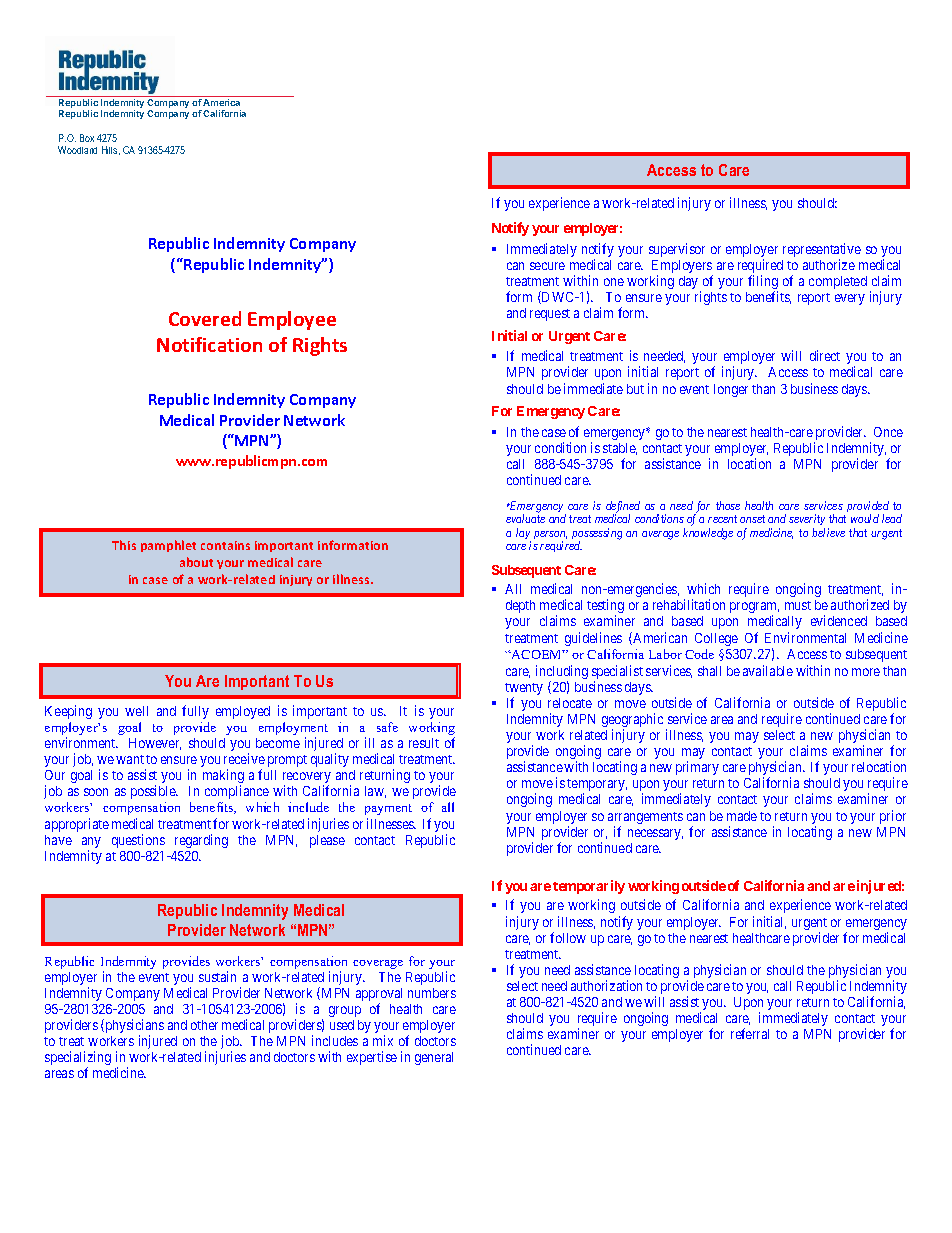  What do you see at coordinates (204, 1025) in the screenshot?
I see `other` at bounding box center [204, 1025].
